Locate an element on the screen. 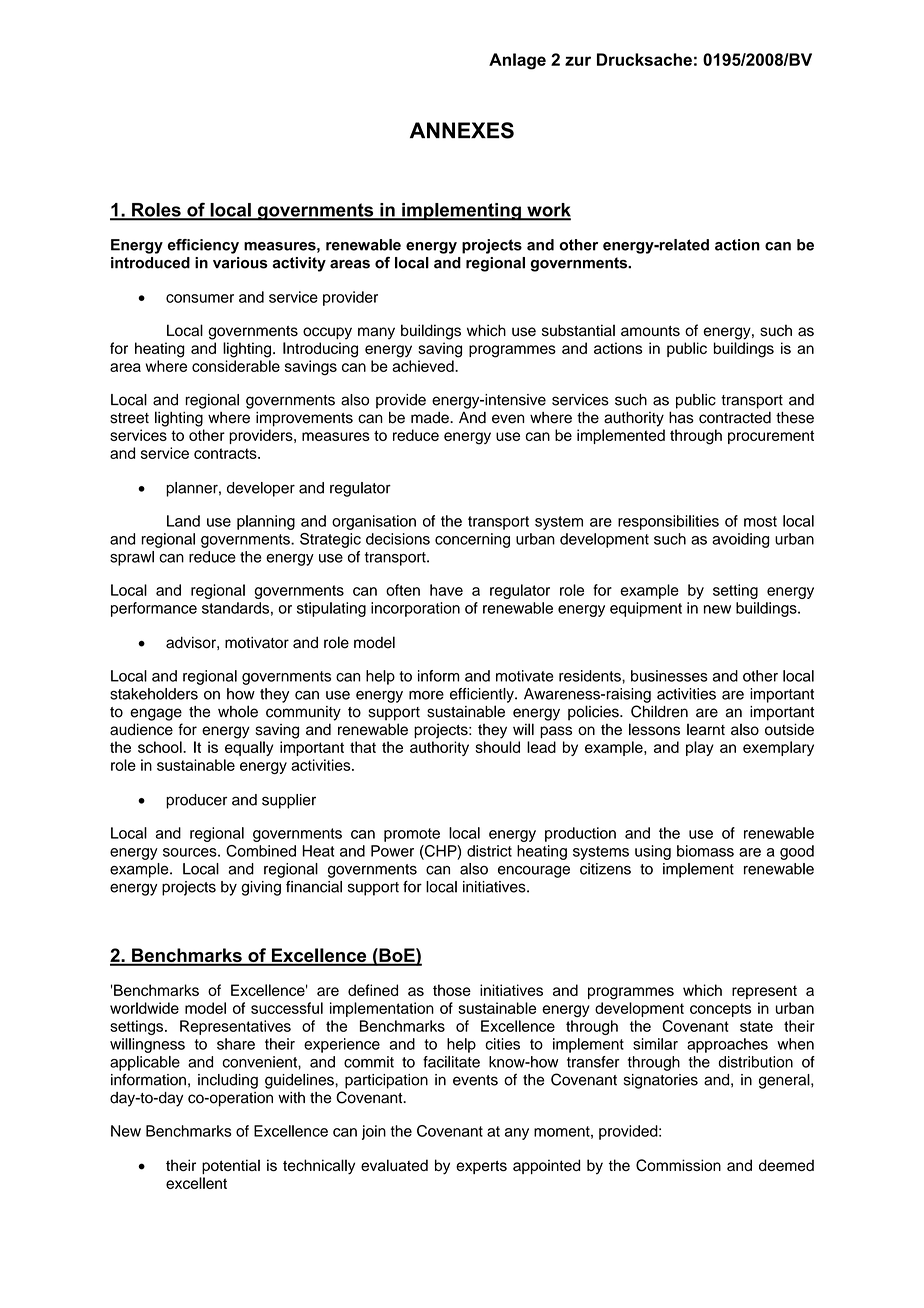 This screenshot has width=924, height=1308. potential is located at coordinates (231, 1166).
